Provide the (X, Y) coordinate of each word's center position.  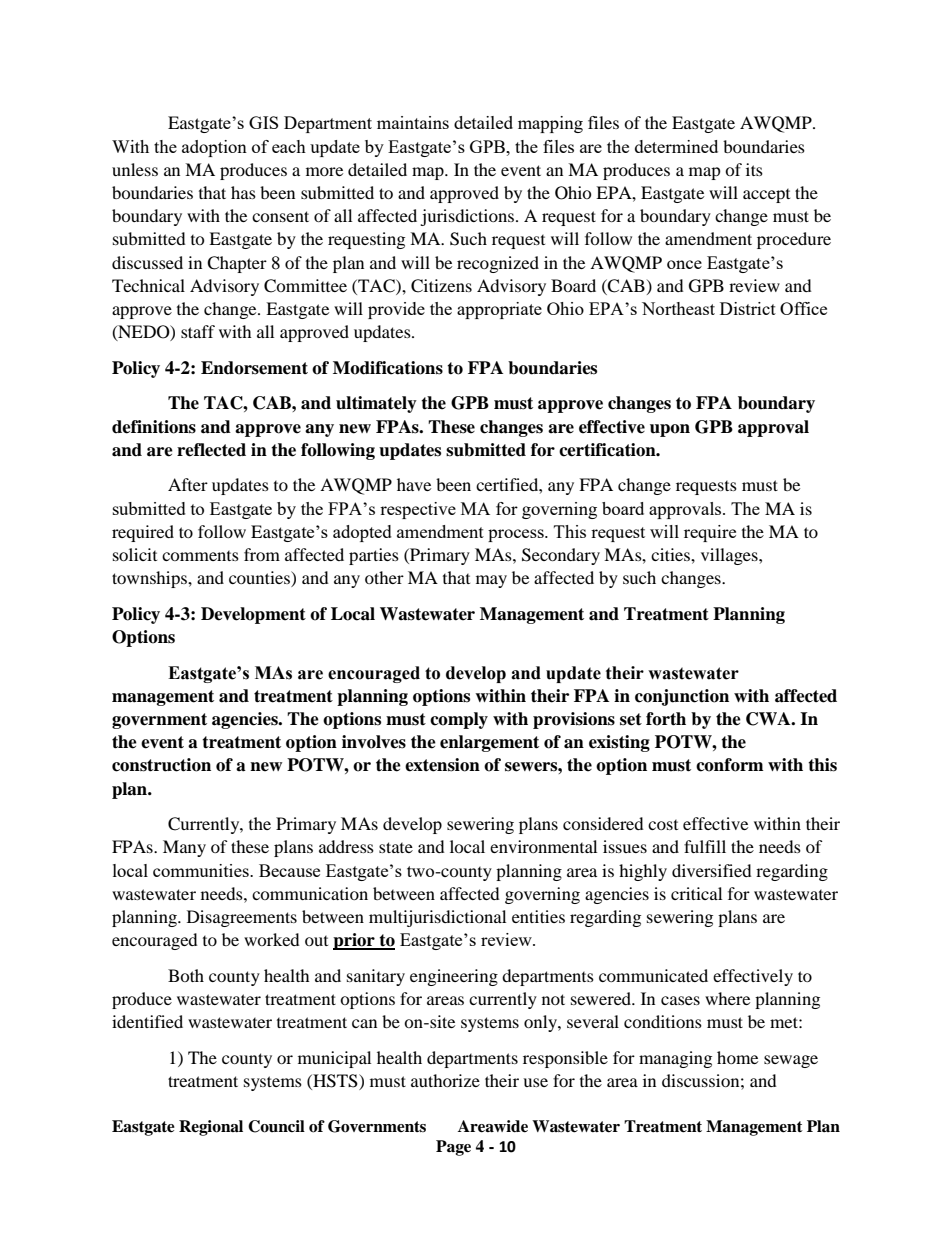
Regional (211, 1128)
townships (150, 579)
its (754, 169)
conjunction (682, 697)
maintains (413, 122)
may (491, 581)
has (243, 192)
